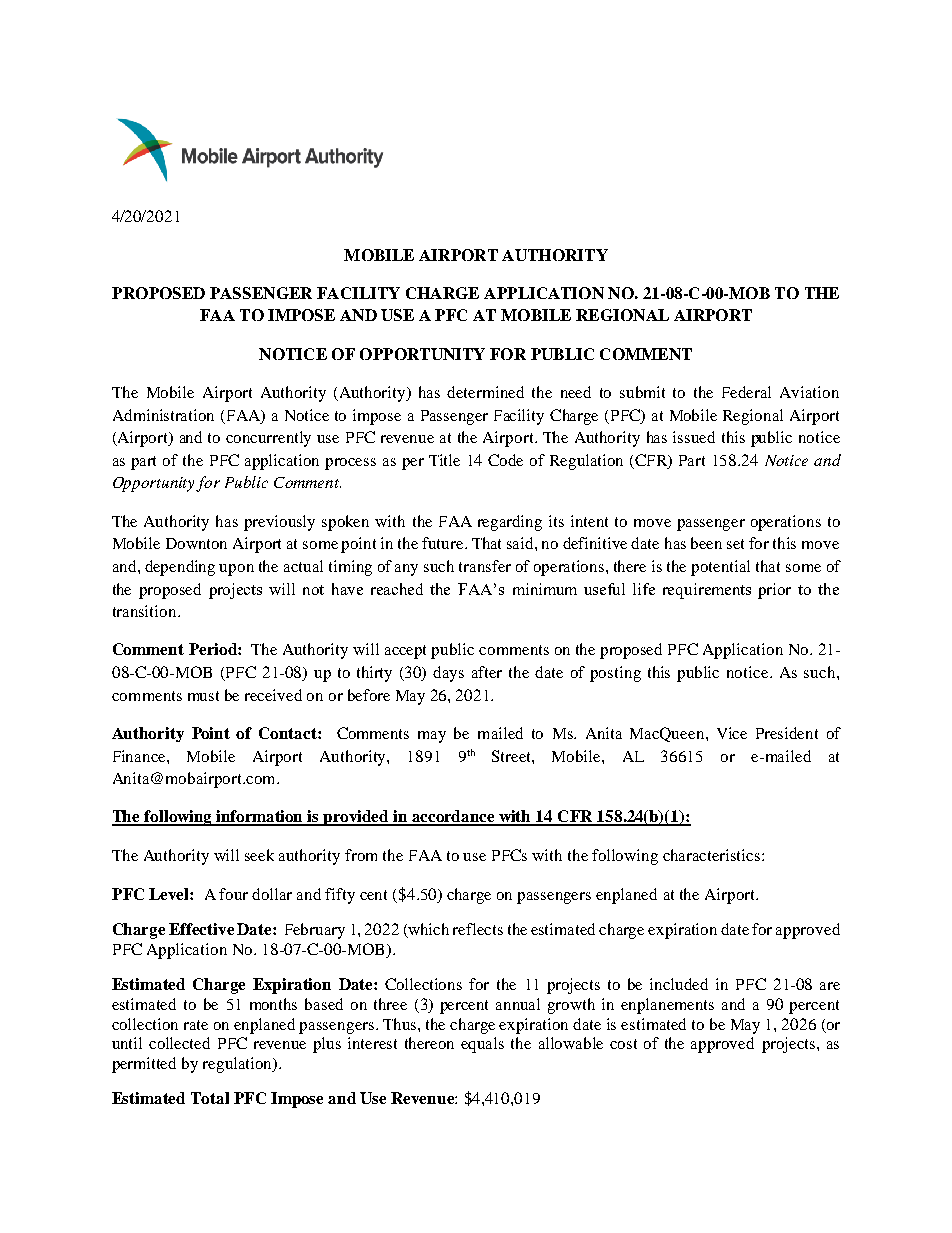 This page has width=952, height=1233. Describe the element at coordinates (210, 1098) in the page. I see `Total` at that location.
